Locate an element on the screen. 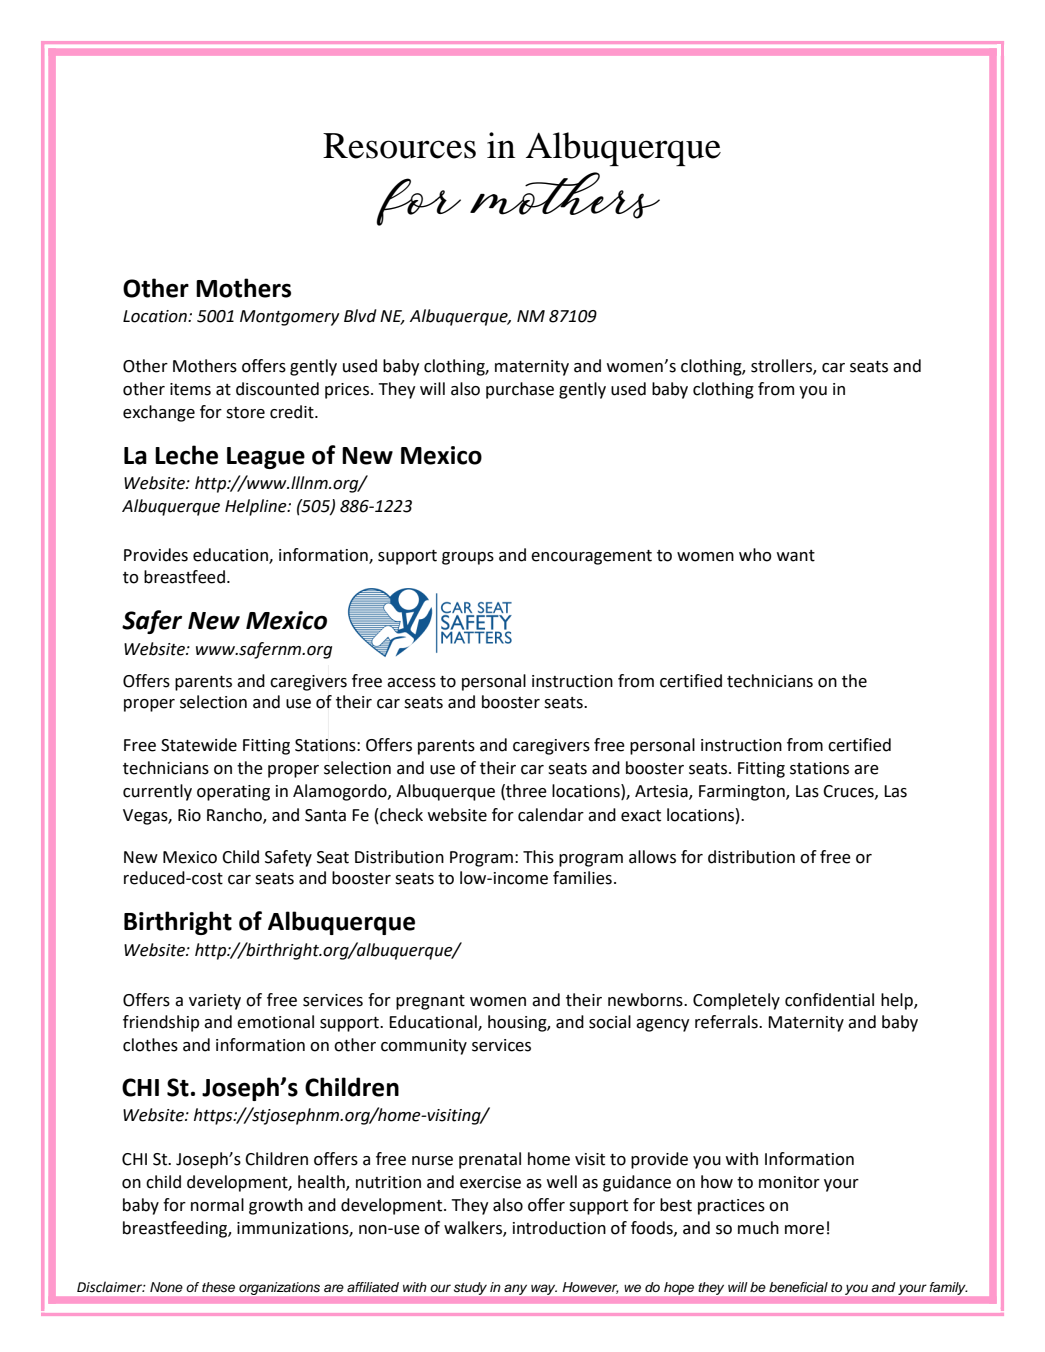 The width and height of the screenshot is (1045, 1352). confidential is located at coordinates (829, 1000).
